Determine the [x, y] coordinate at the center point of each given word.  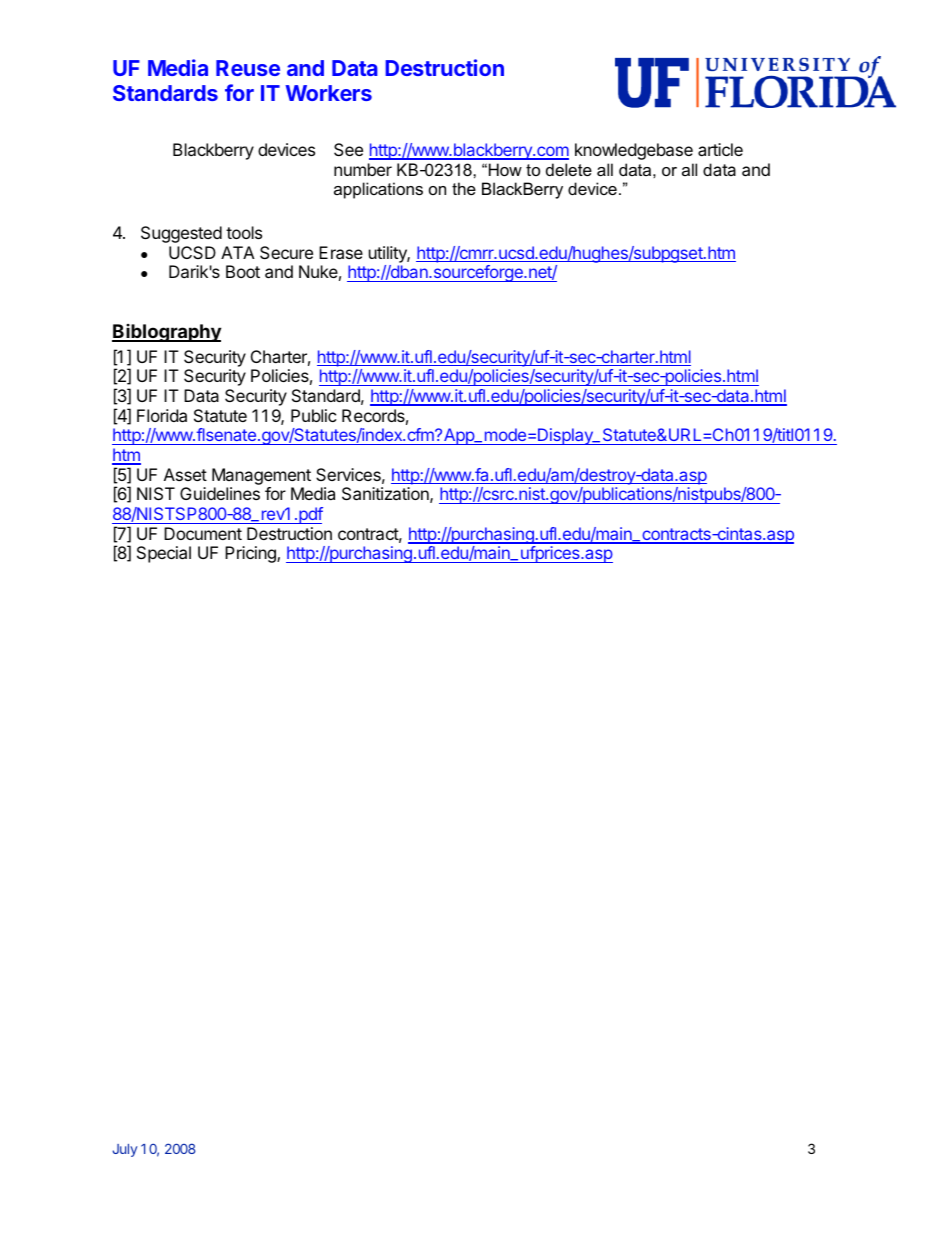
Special [164, 554]
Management [261, 478]
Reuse [248, 68]
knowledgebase [634, 151]
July [125, 1150]
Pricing [251, 554]
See [348, 149]
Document [203, 533]
